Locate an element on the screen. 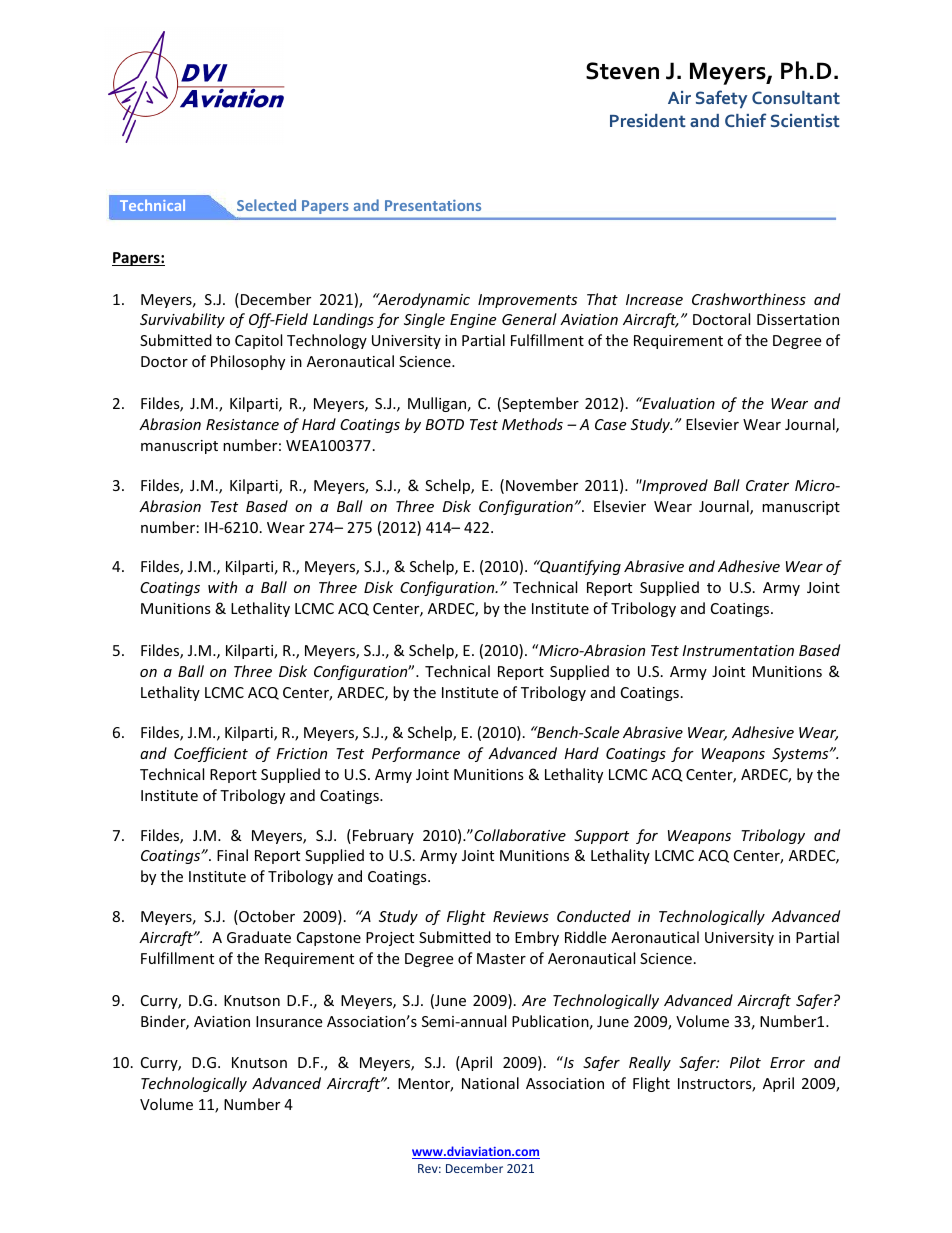 The height and width of the screenshot is (1233, 952). Instrumentation is located at coordinates (738, 650).
